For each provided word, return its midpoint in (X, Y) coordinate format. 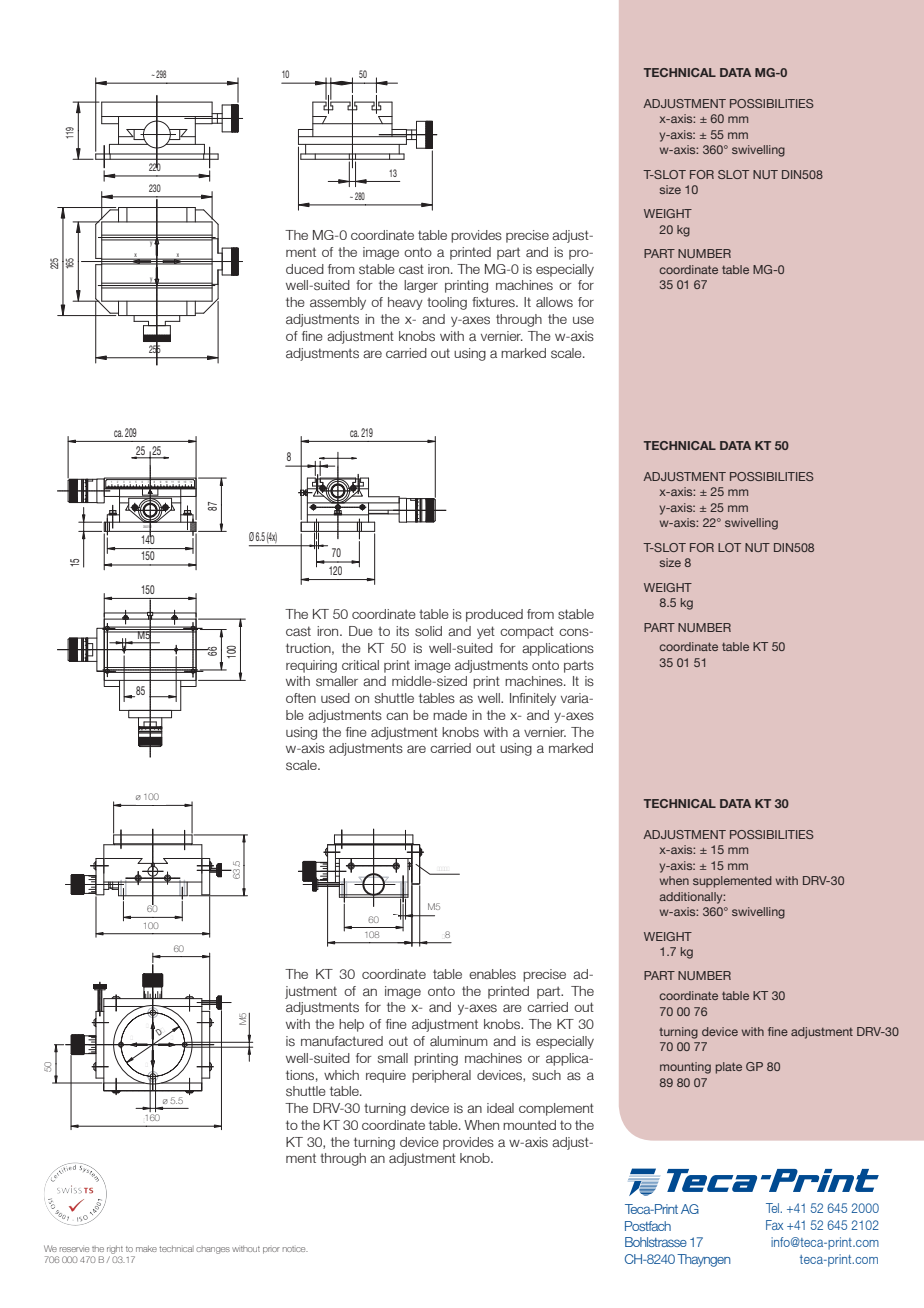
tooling (447, 303)
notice (295, 1249)
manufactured (342, 1041)
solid (428, 631)
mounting (685, 1068)
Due (361, 631)
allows (554, 302)
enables (492, 974)
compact (527, 632)
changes (213, 1250)
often (301, 698)
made (450, 715)
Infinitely (533, 699)
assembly (338, 303)
